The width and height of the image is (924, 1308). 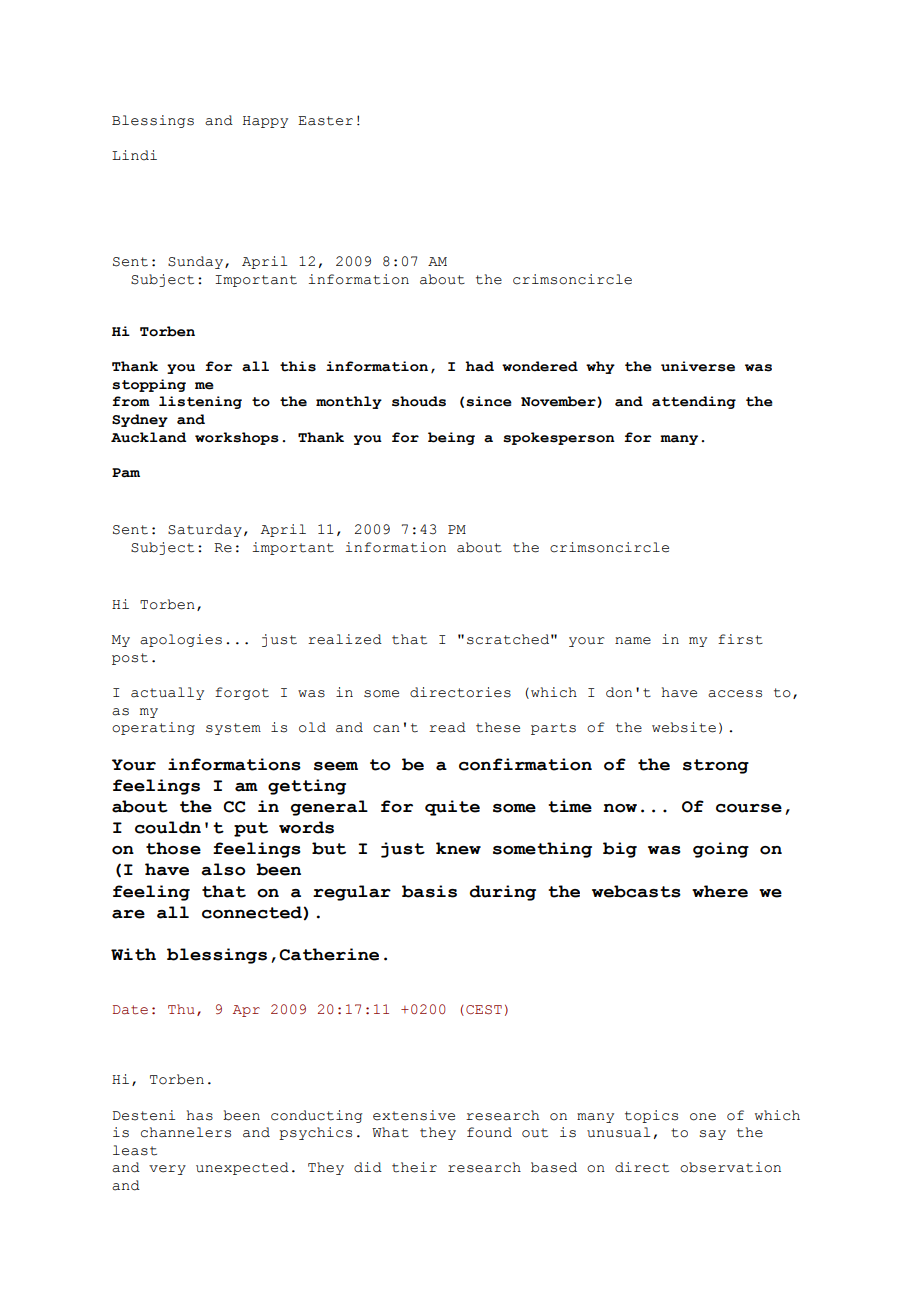 What do you see at coordinates (636, 891) in the image?
I see `webcasts` at bounding box center [636, 891].
